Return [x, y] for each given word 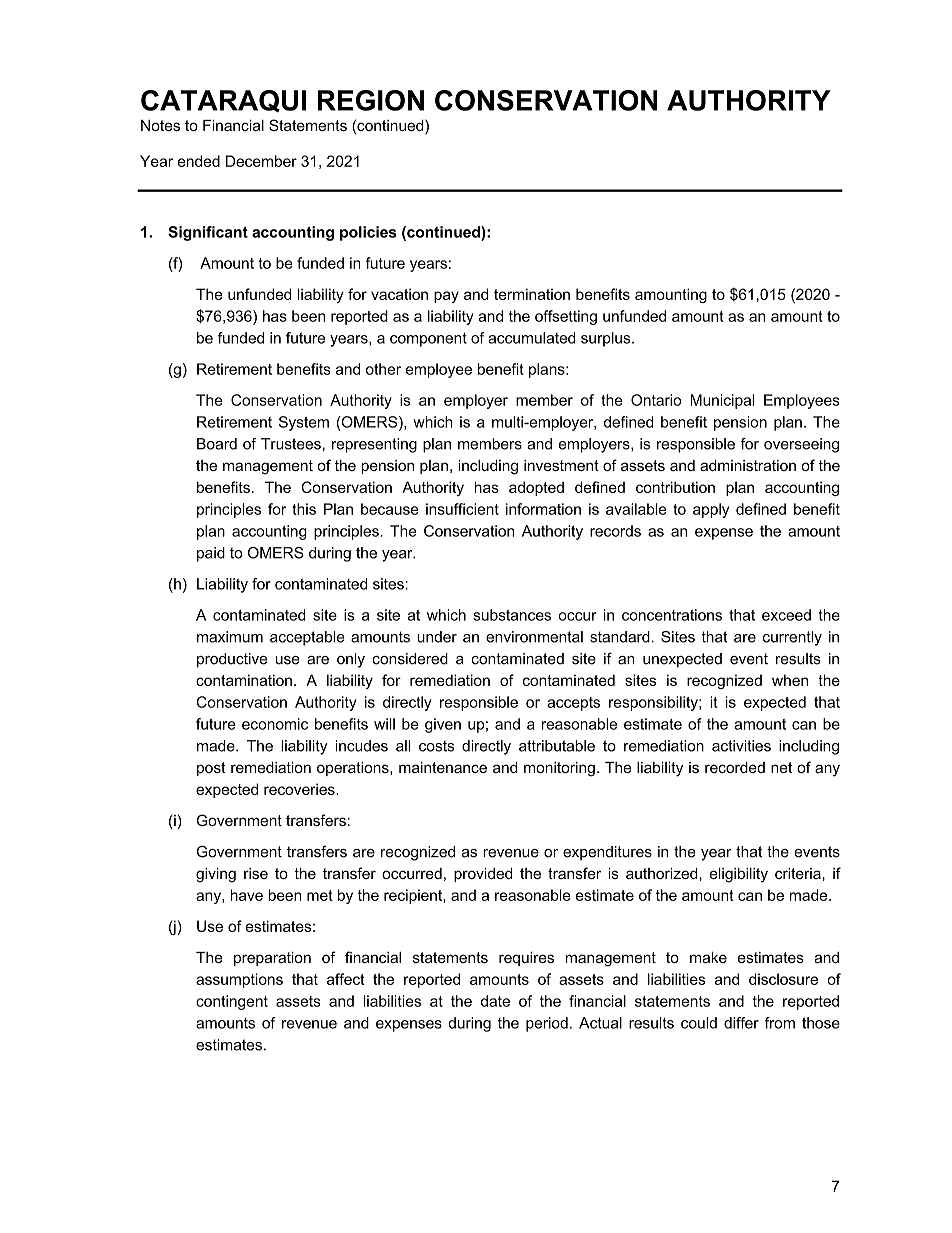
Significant [208, 233]
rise [256, 873]
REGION [370, 100]
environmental [534, 637]
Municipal [722, 401]
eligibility [739, 875]
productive [232, 660]
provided [483, 875]
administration [748, 465]
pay [446, 297]
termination [532, 294]
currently [792, 638]
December [261, 161]
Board [217, 444]
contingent [232, 1002]
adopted [536, 488]
